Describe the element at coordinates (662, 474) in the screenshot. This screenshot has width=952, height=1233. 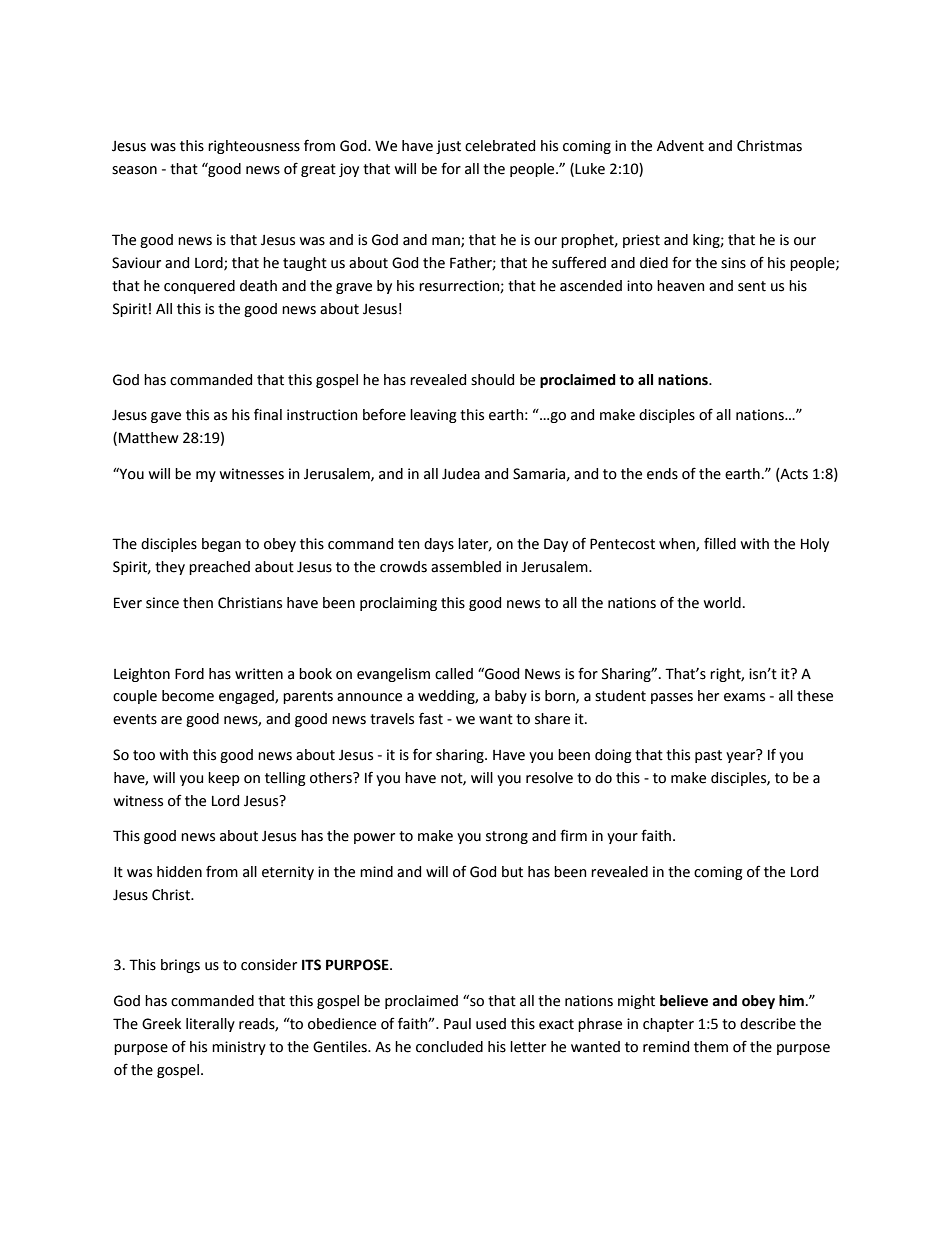
I see `ends` at that location.
